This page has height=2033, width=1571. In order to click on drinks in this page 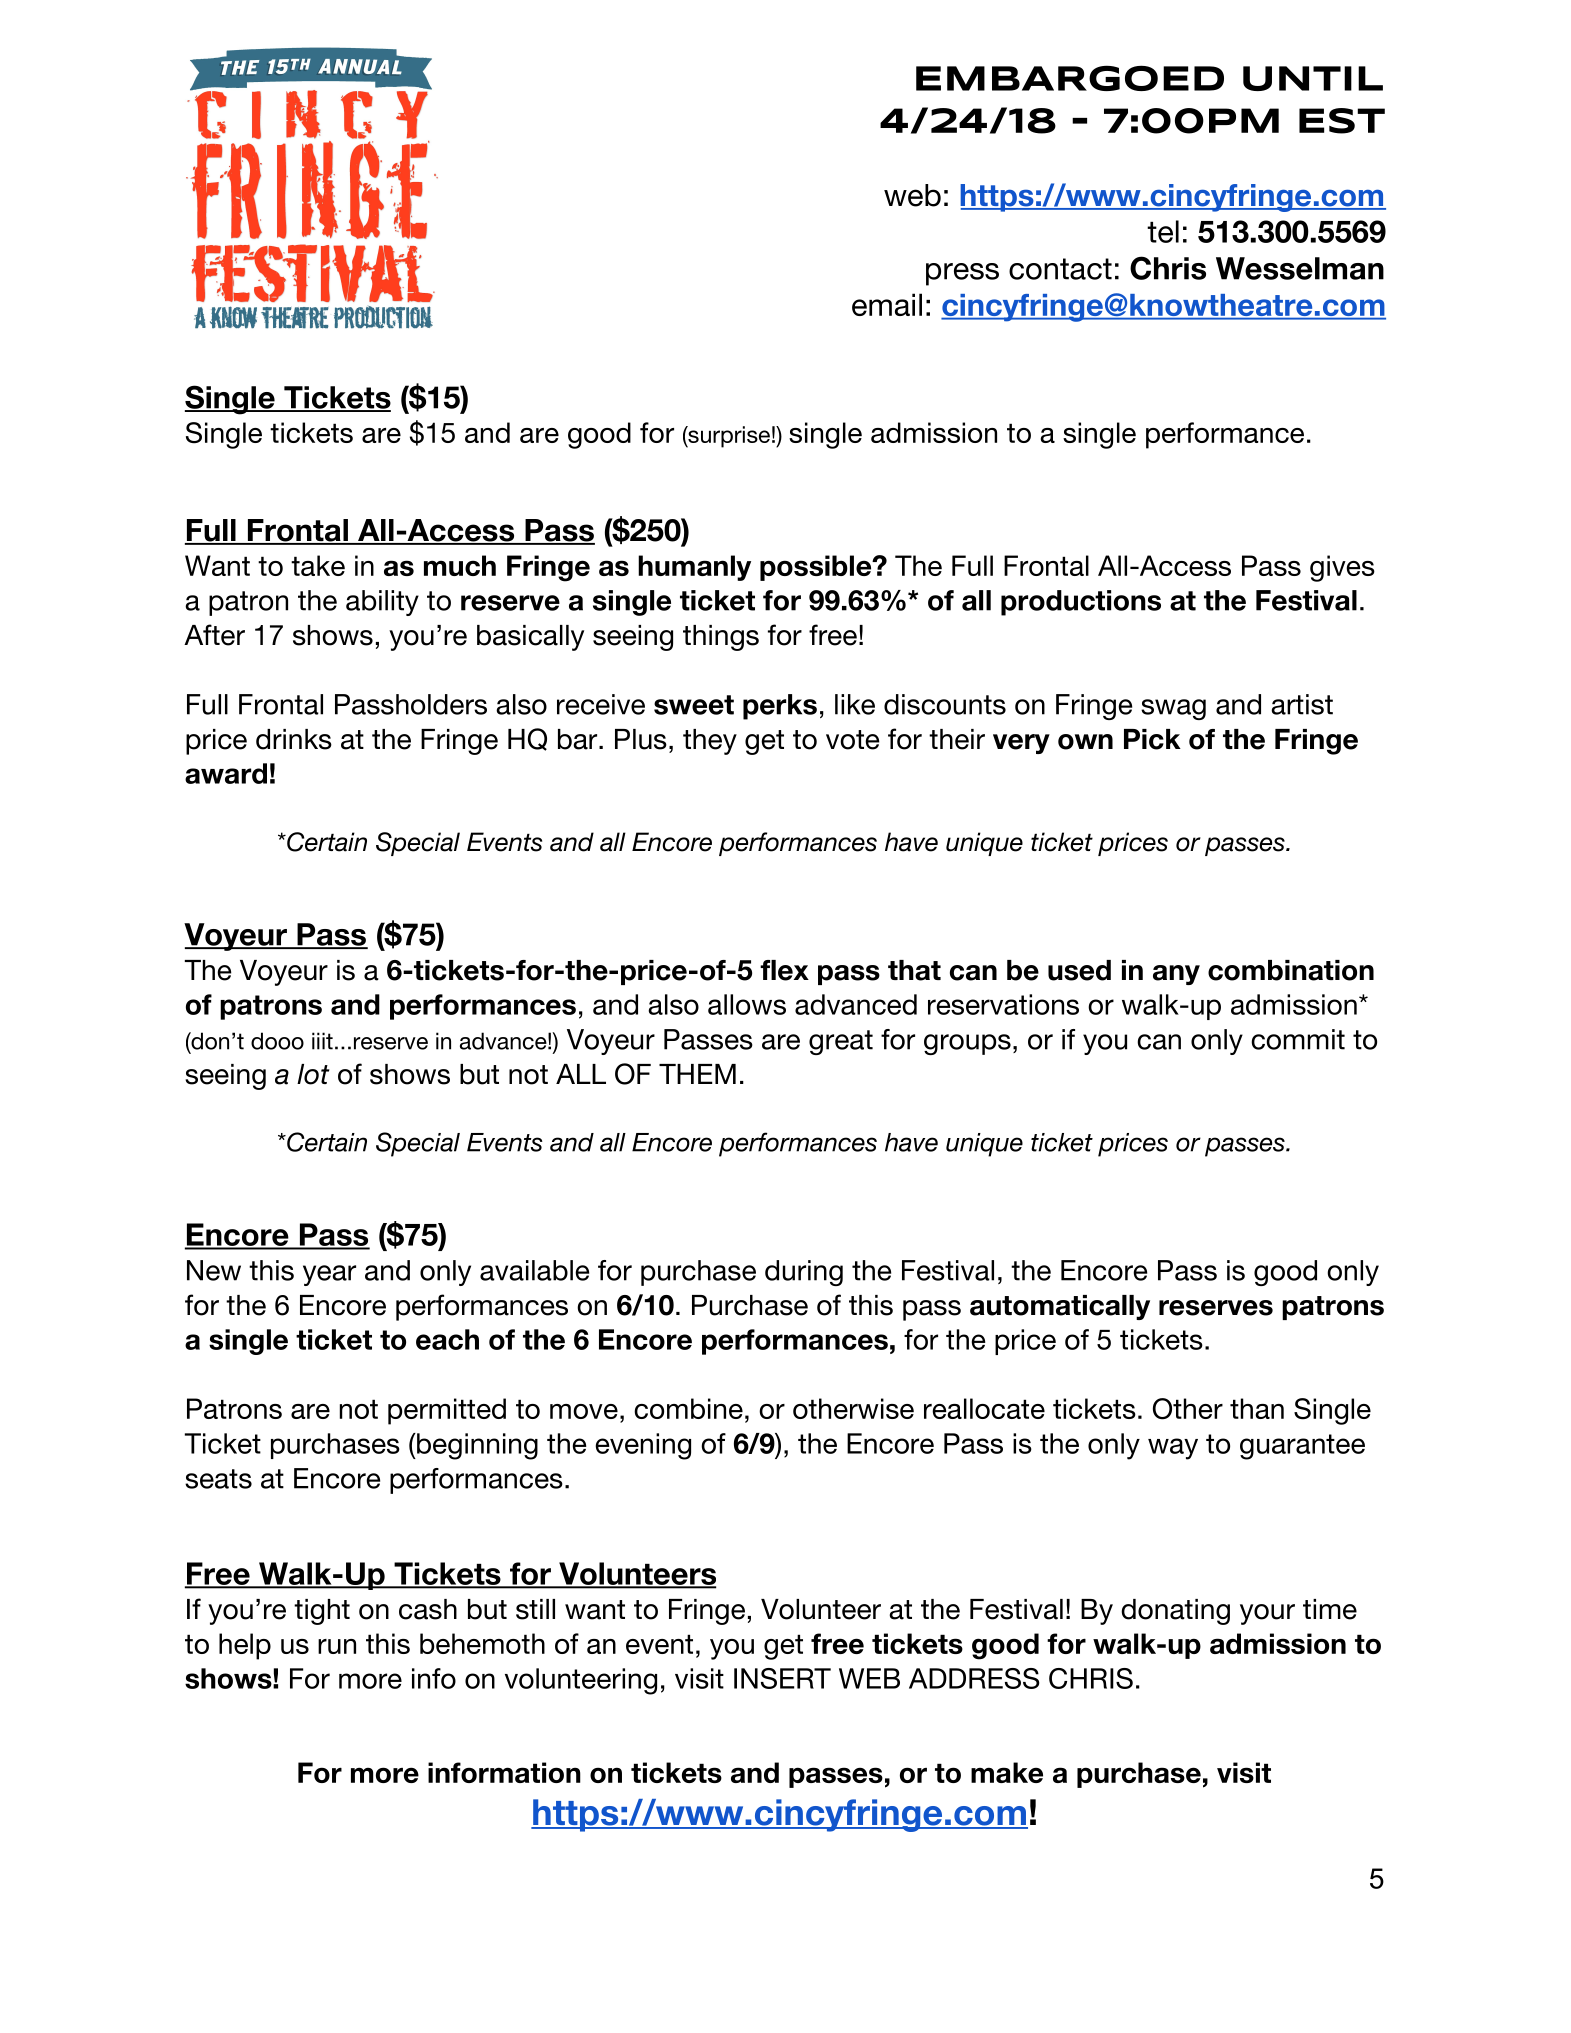, I will do `click(294, 739)`.
